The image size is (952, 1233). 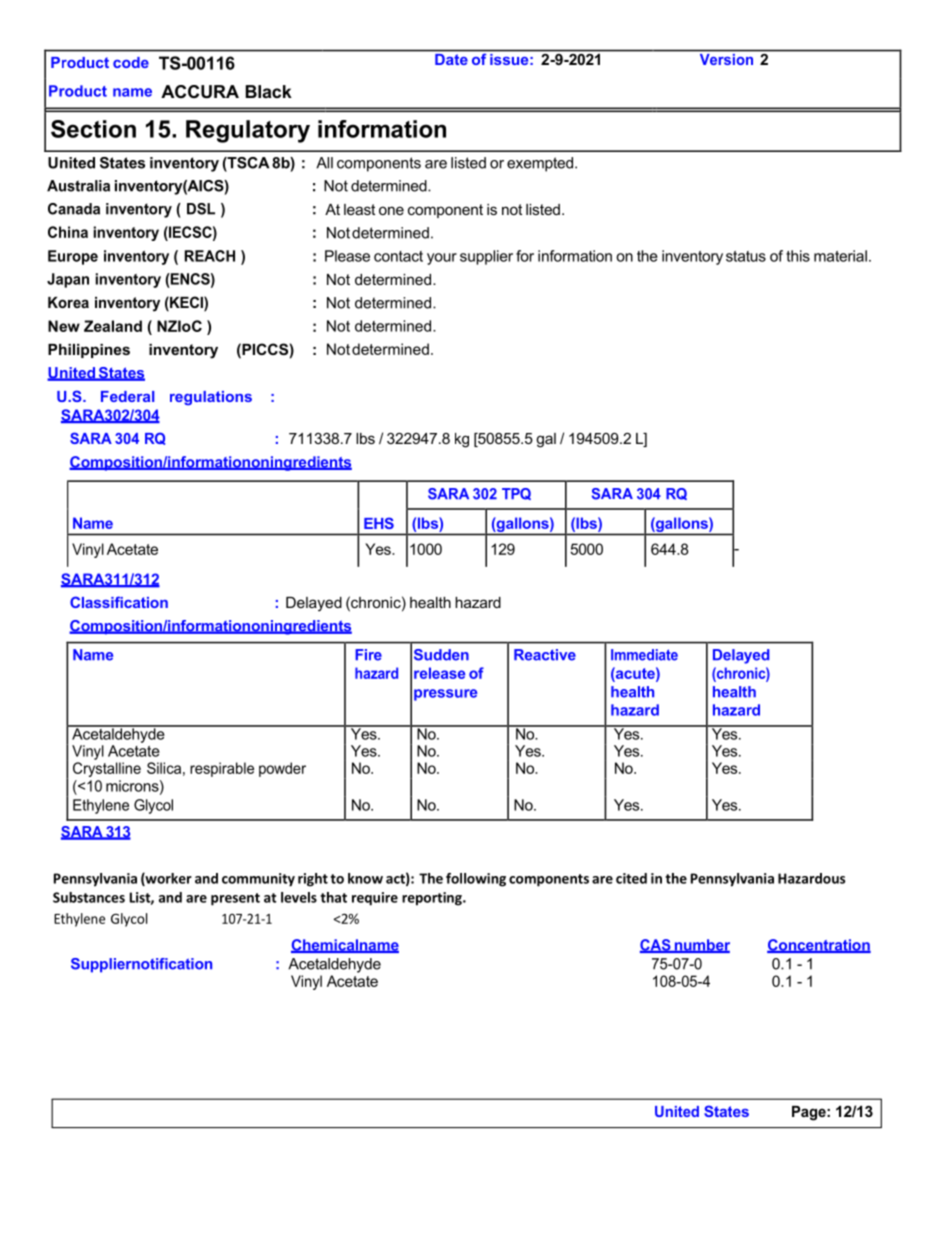 What do you see at coordinates (644, 655) in the screenshot?
I see `Immediate` at bounding box center [644, 655].
